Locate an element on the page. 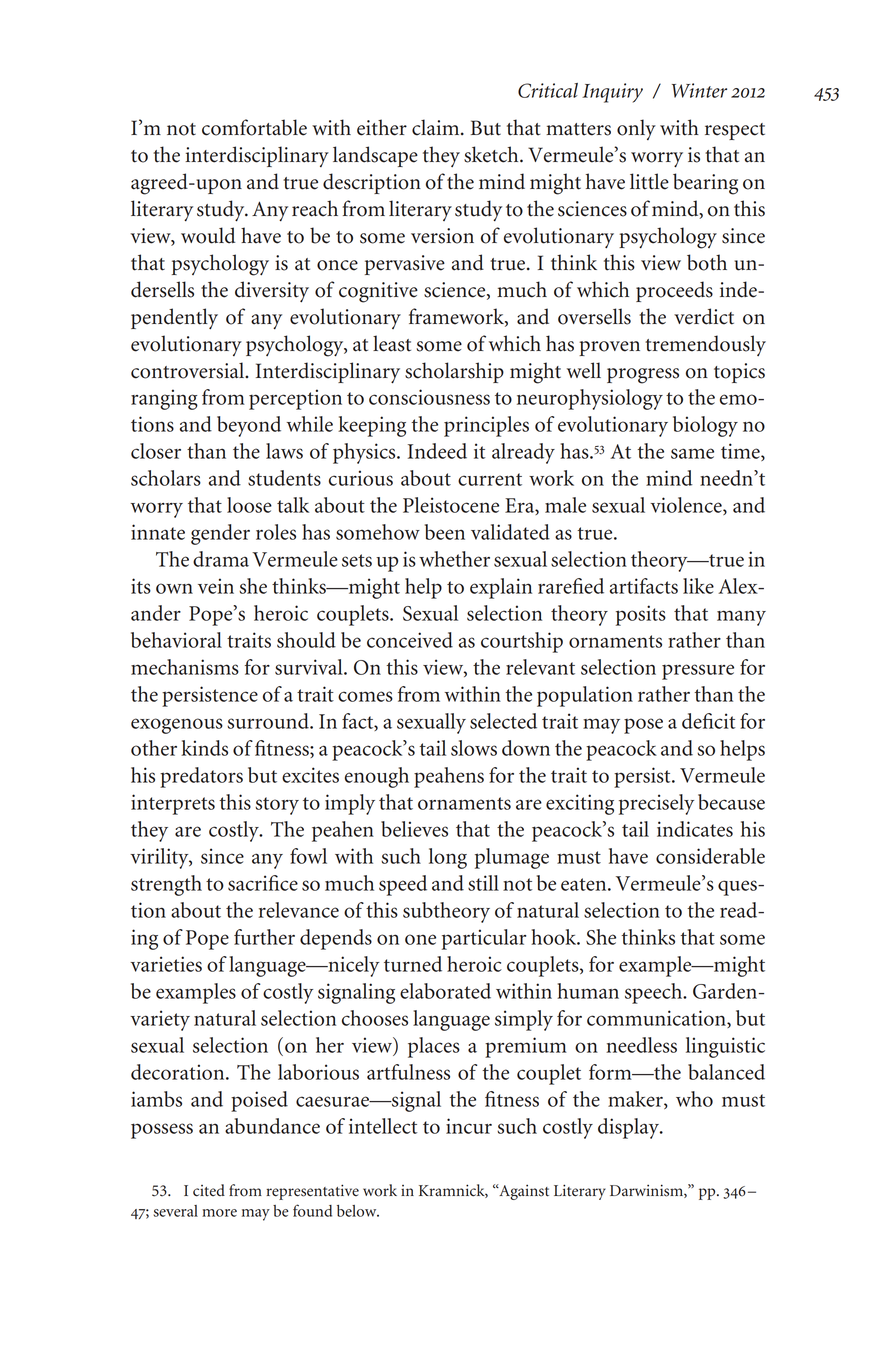  one is located at coordinates (420, 939).
